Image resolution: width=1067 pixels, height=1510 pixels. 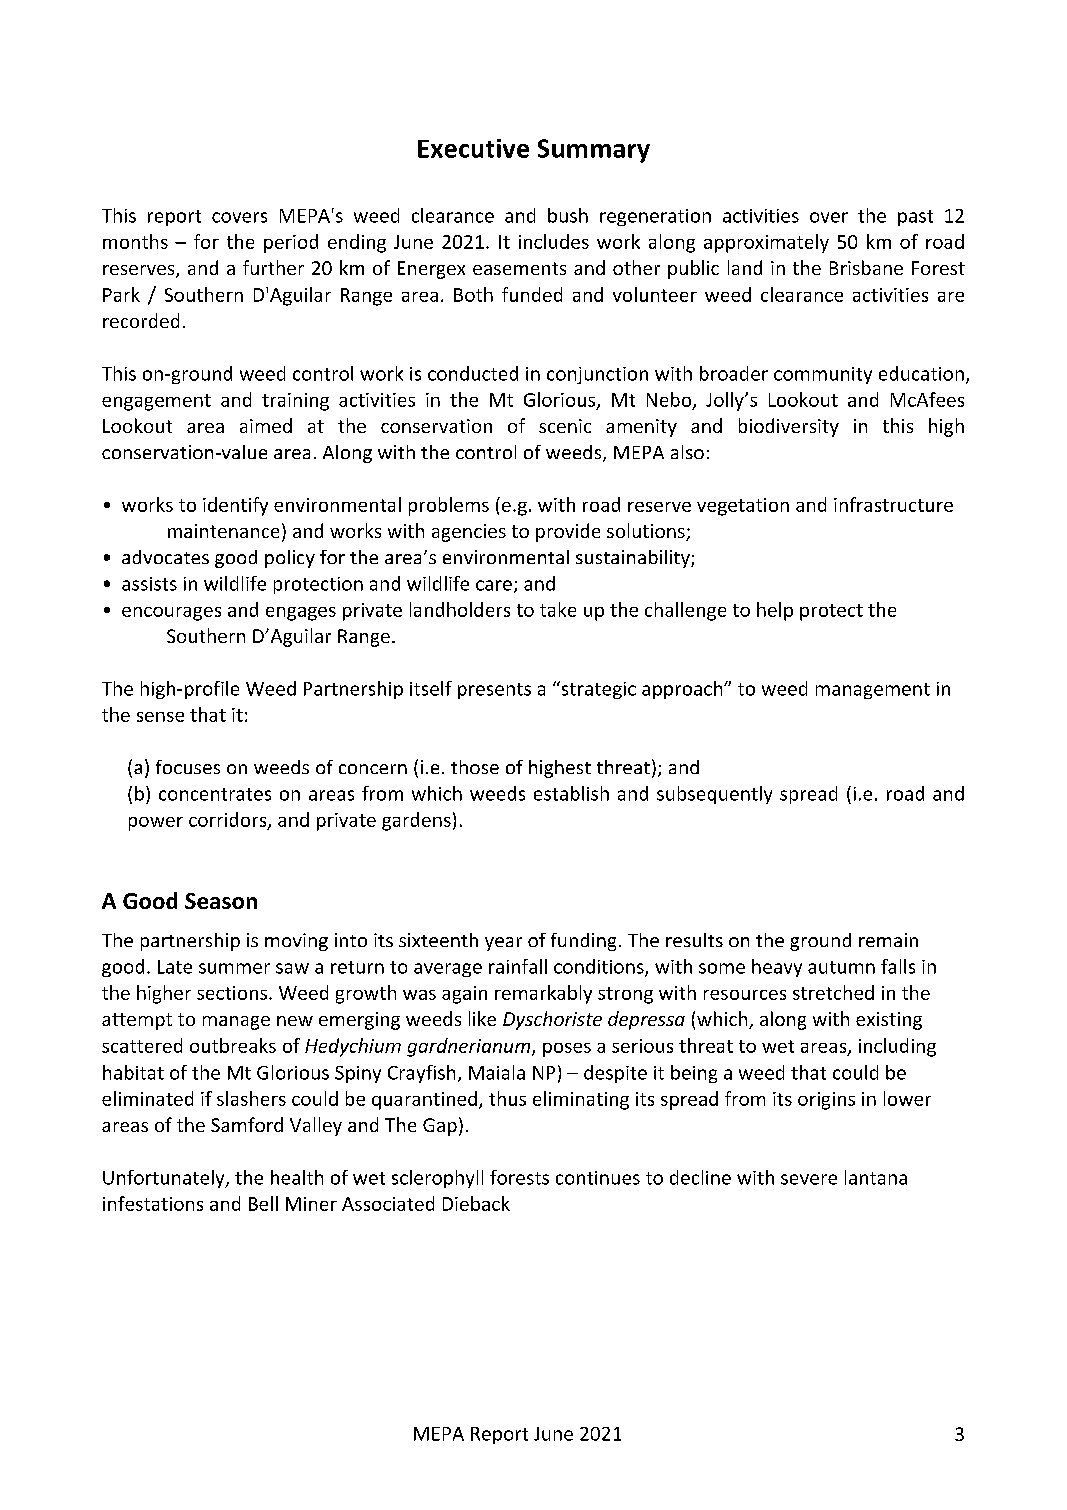 What do you see at coordinates (165, 1179) in the screenshot?
I see `Unfortunately` at bounding box center [165, 1179].
